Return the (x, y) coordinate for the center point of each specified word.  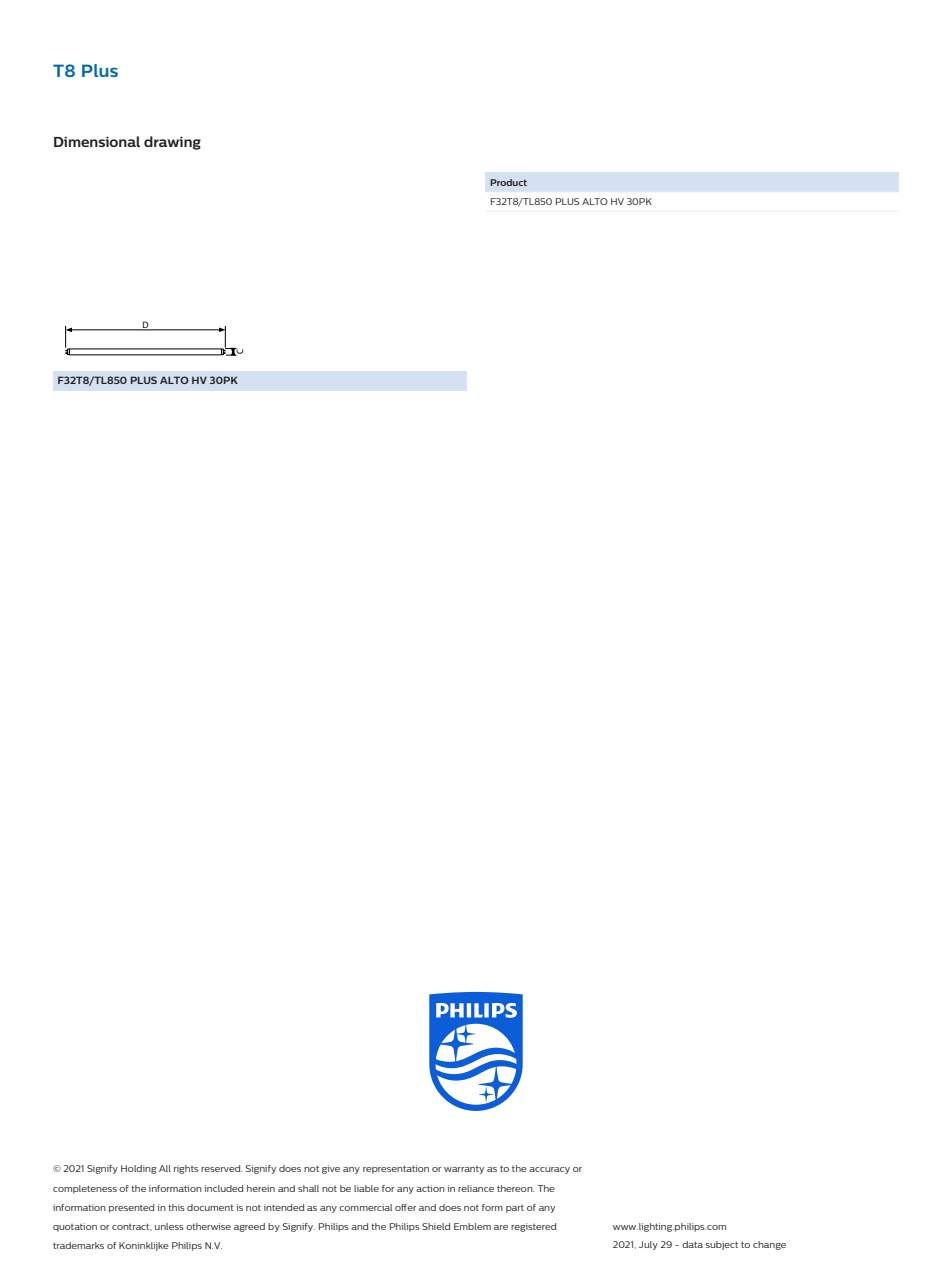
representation (396, 1169)
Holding (138, 1169)
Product (508, 182)
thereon (515, 1188)
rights (186, 1169)
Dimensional (97, 141)
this (176, 1207)
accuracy (549, 1170)
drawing (172, 143)
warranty (464, 1170)
